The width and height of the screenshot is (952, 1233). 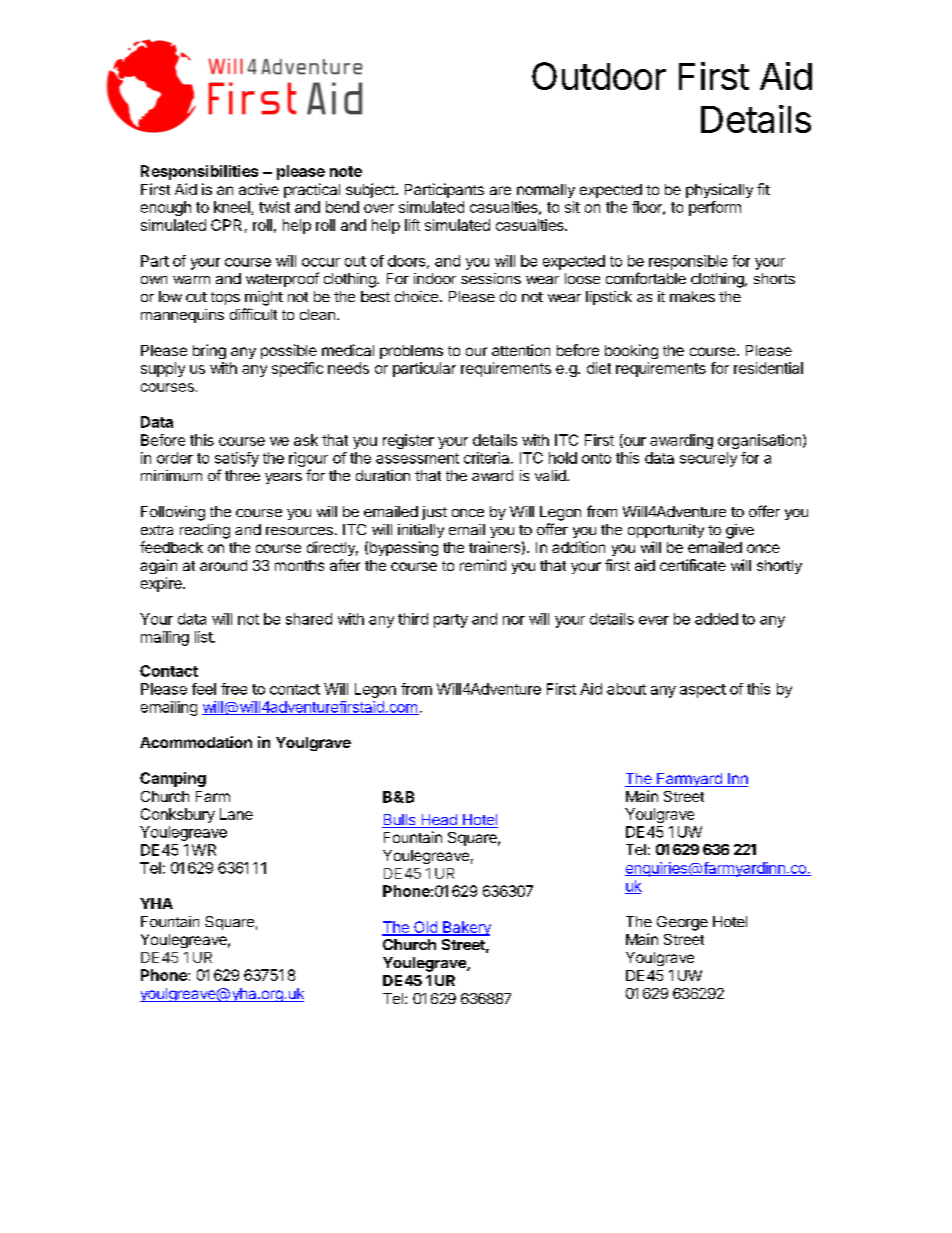 I want to click on Lane, so click(x=236, y=814).
